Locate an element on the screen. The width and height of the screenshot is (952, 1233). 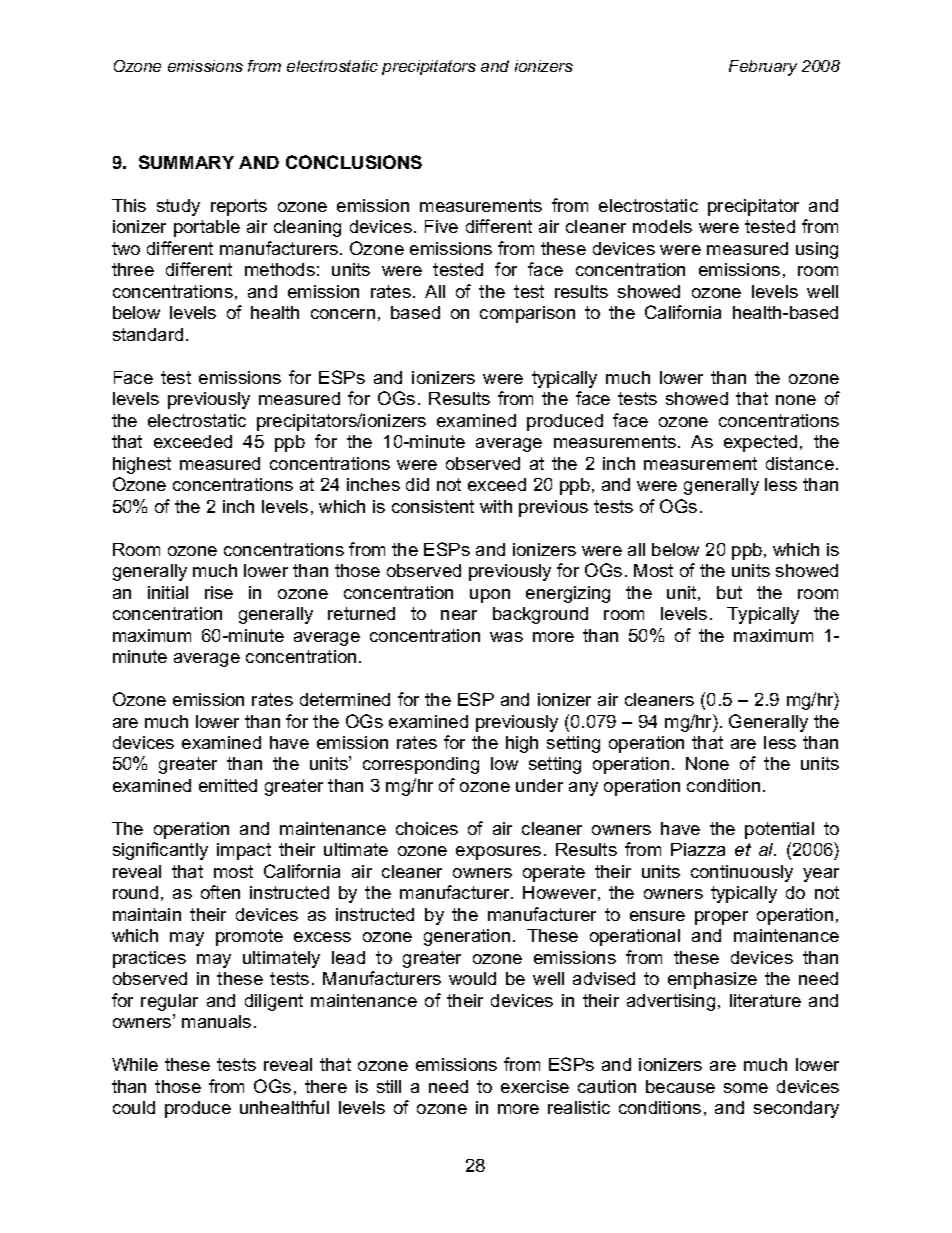
emitted is located at coordinates (228, 785).
